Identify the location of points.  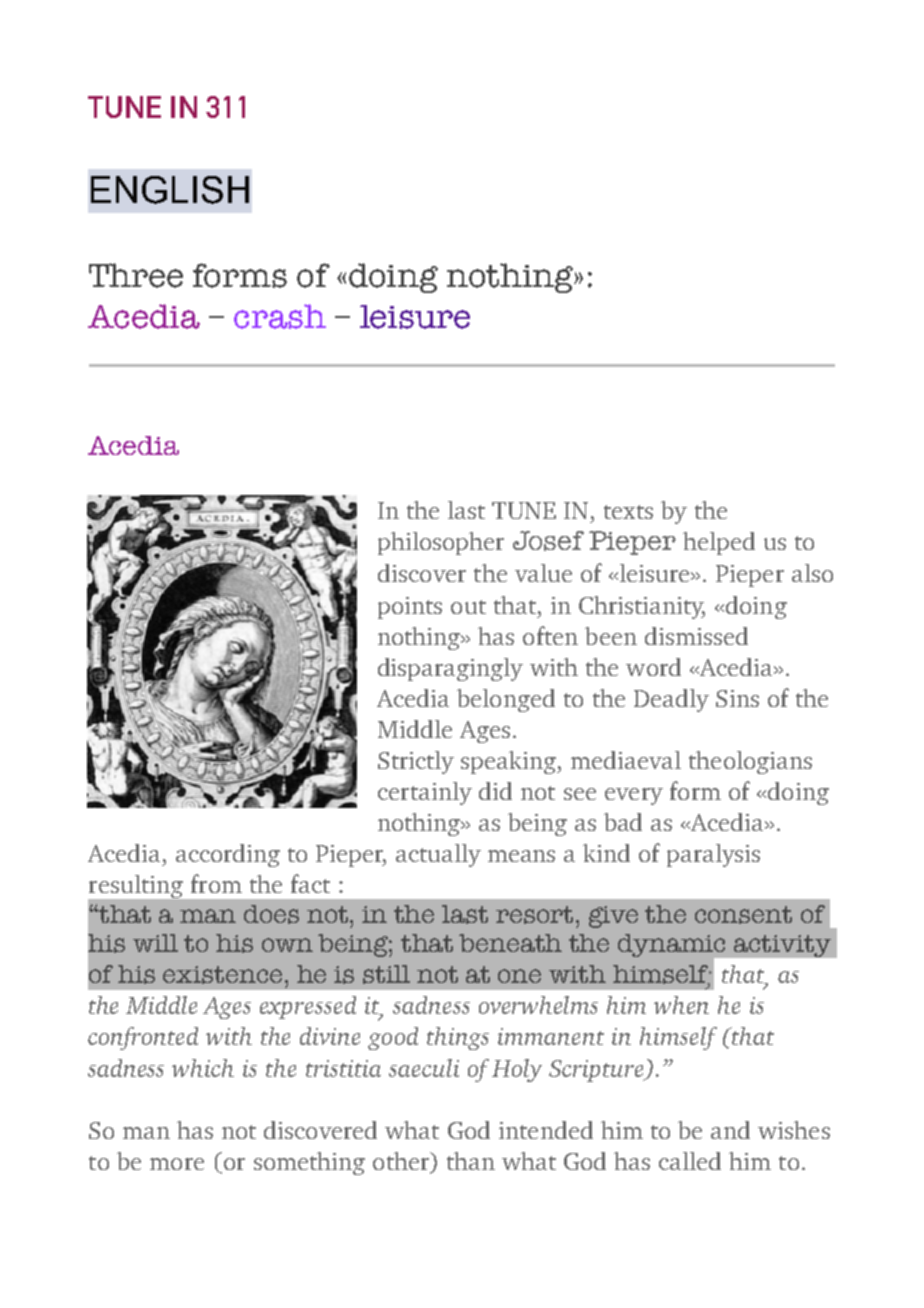
(410, 608).
